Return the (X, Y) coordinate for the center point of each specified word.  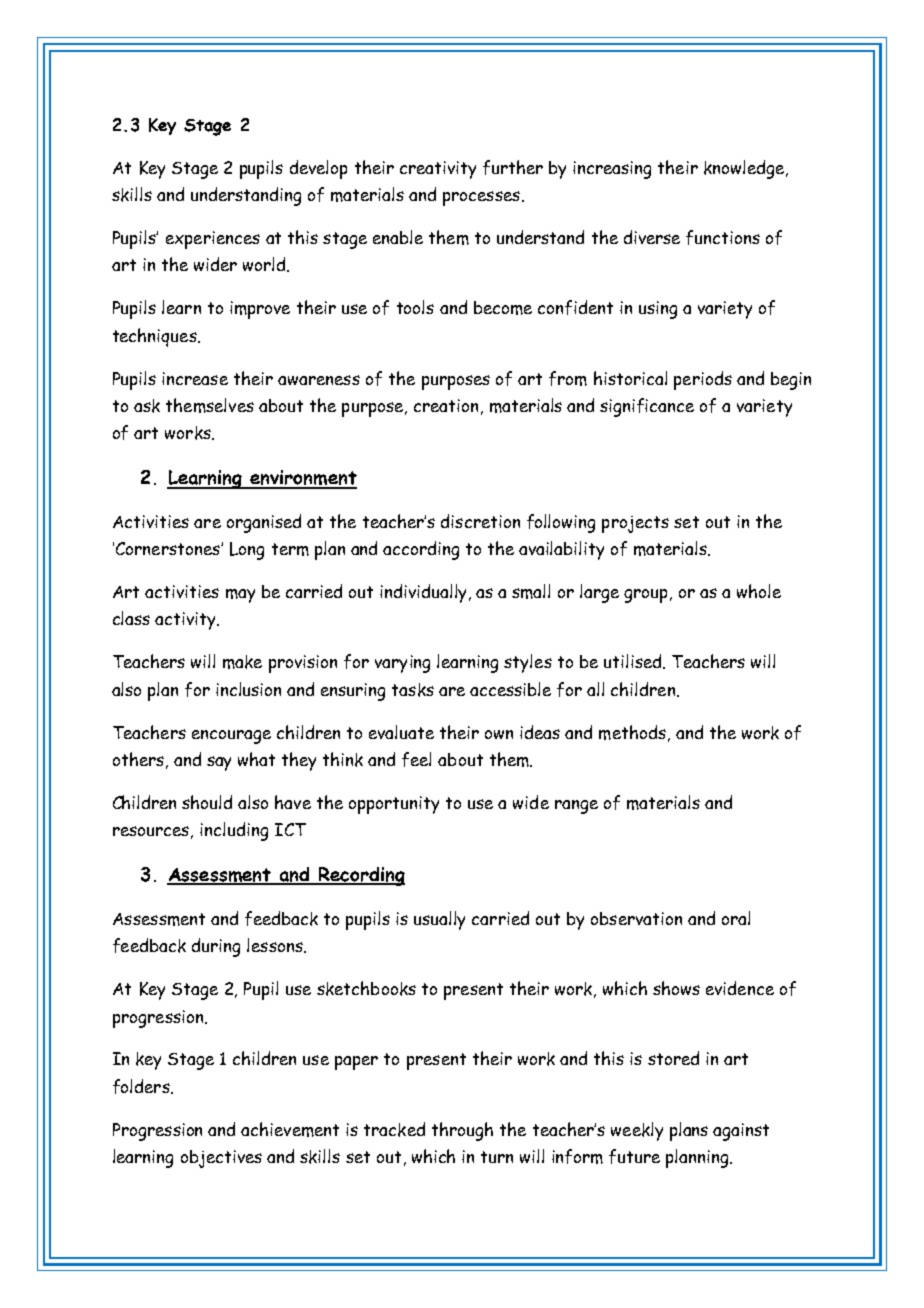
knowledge (745, 169)
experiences (213, 240)
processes (481, 198)
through (462, 1131)
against (741, 1132)
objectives (221, 1159)
